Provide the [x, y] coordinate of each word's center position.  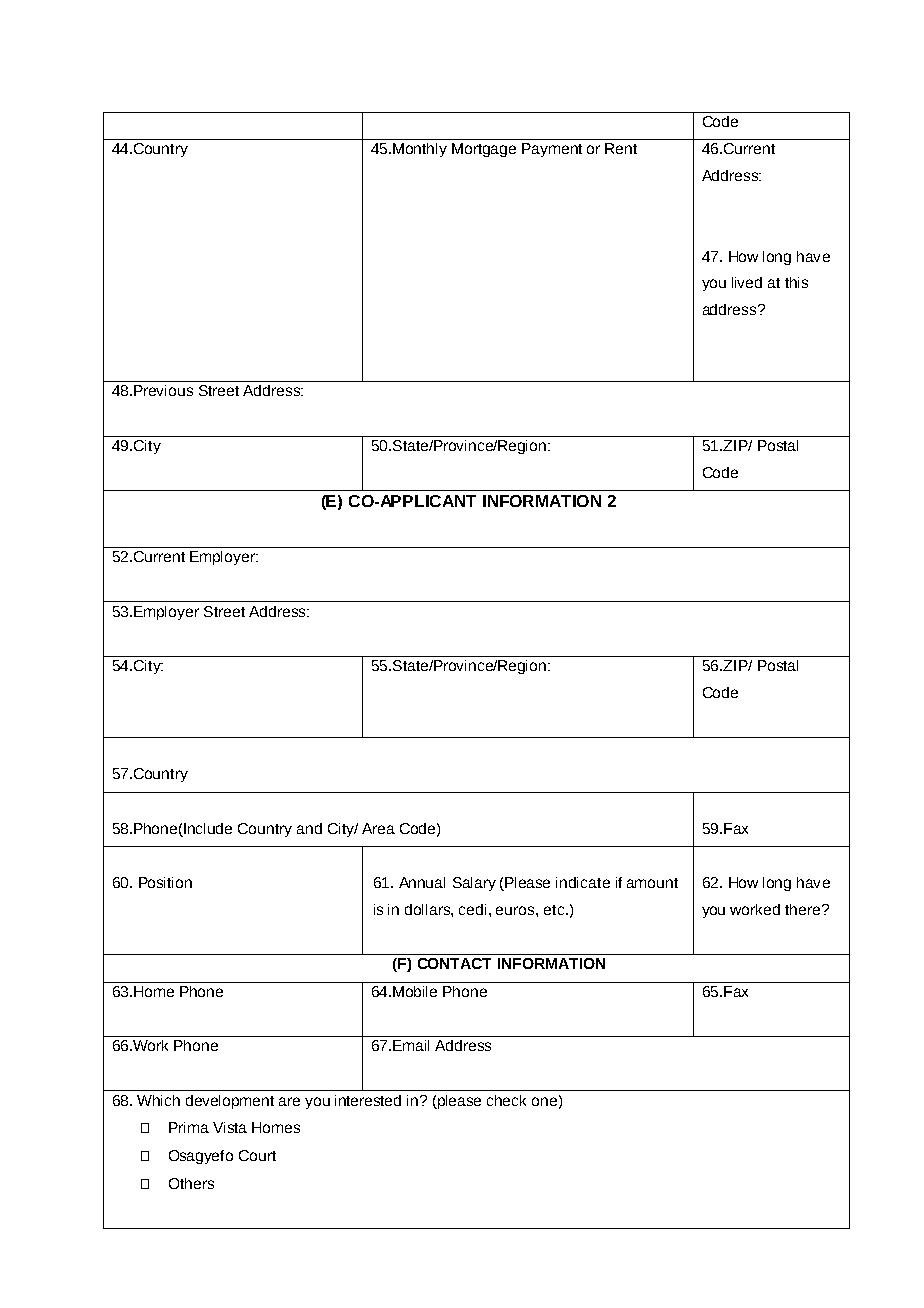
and [309, 828]
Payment [552, 150]
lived [747, 282]
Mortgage [484, 150]
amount [652, 883]
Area [378, 828]
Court [257, 1155]
